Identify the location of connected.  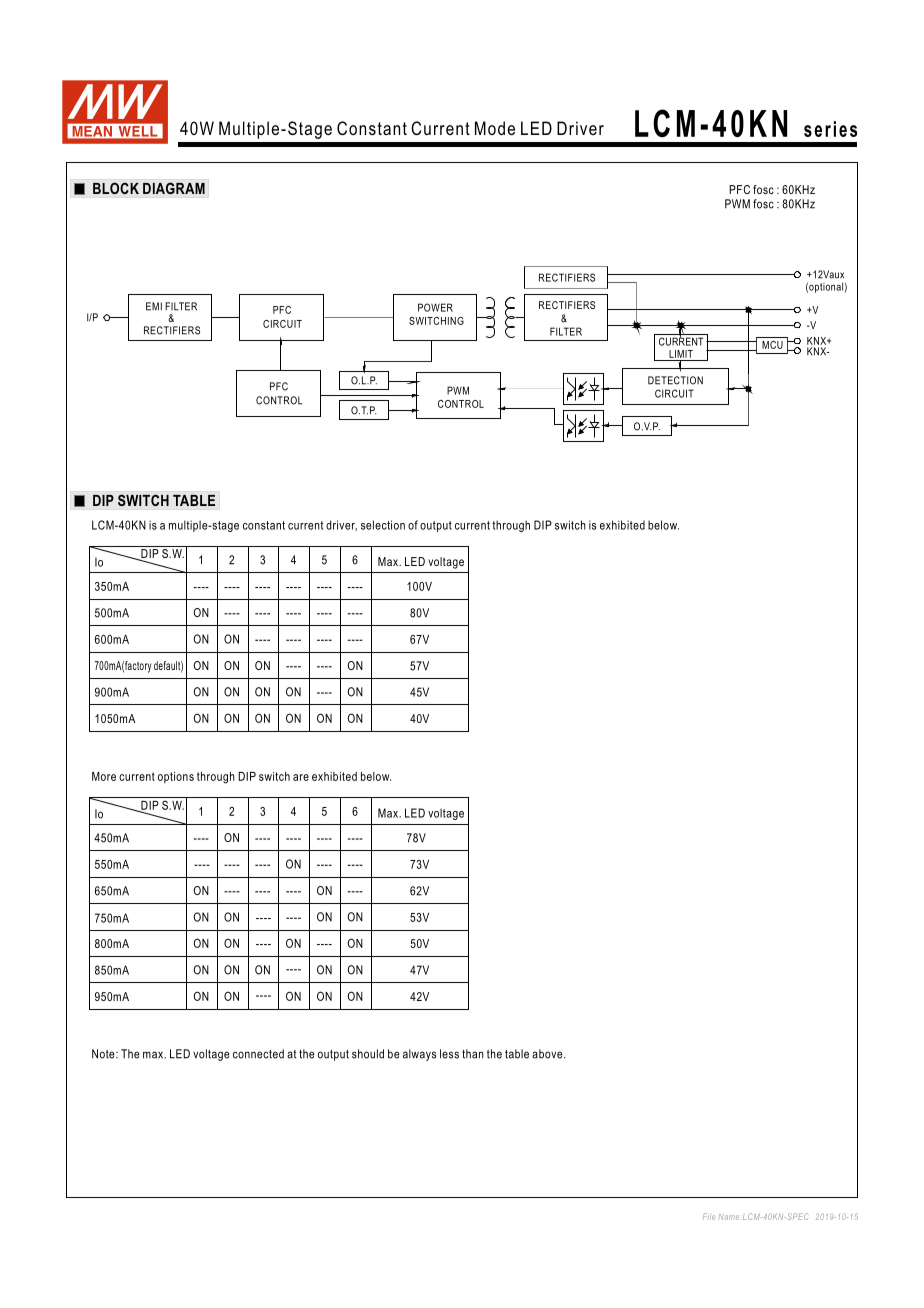
(258, 1054).
